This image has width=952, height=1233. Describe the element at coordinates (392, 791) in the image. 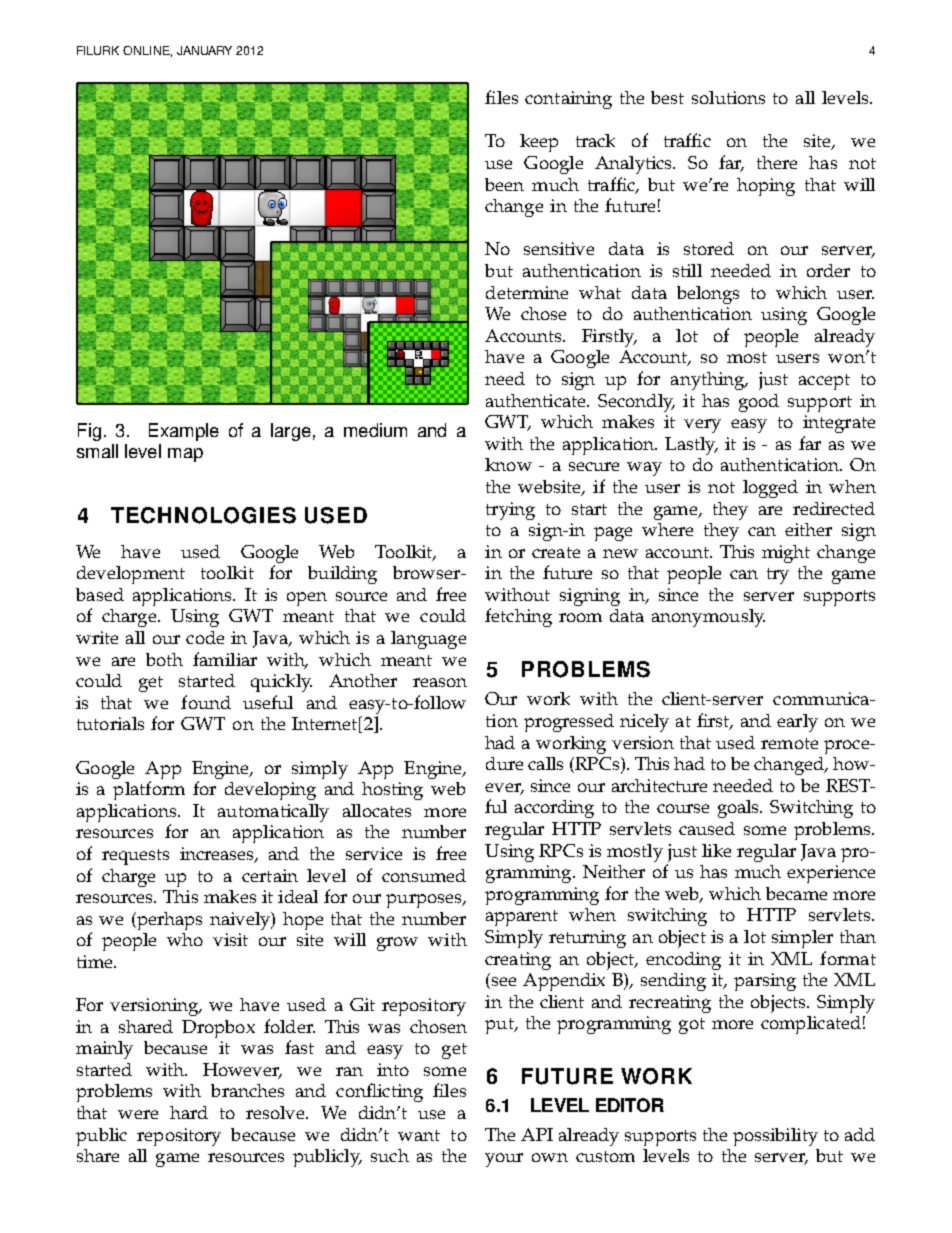

I see `hosting` at that location.
